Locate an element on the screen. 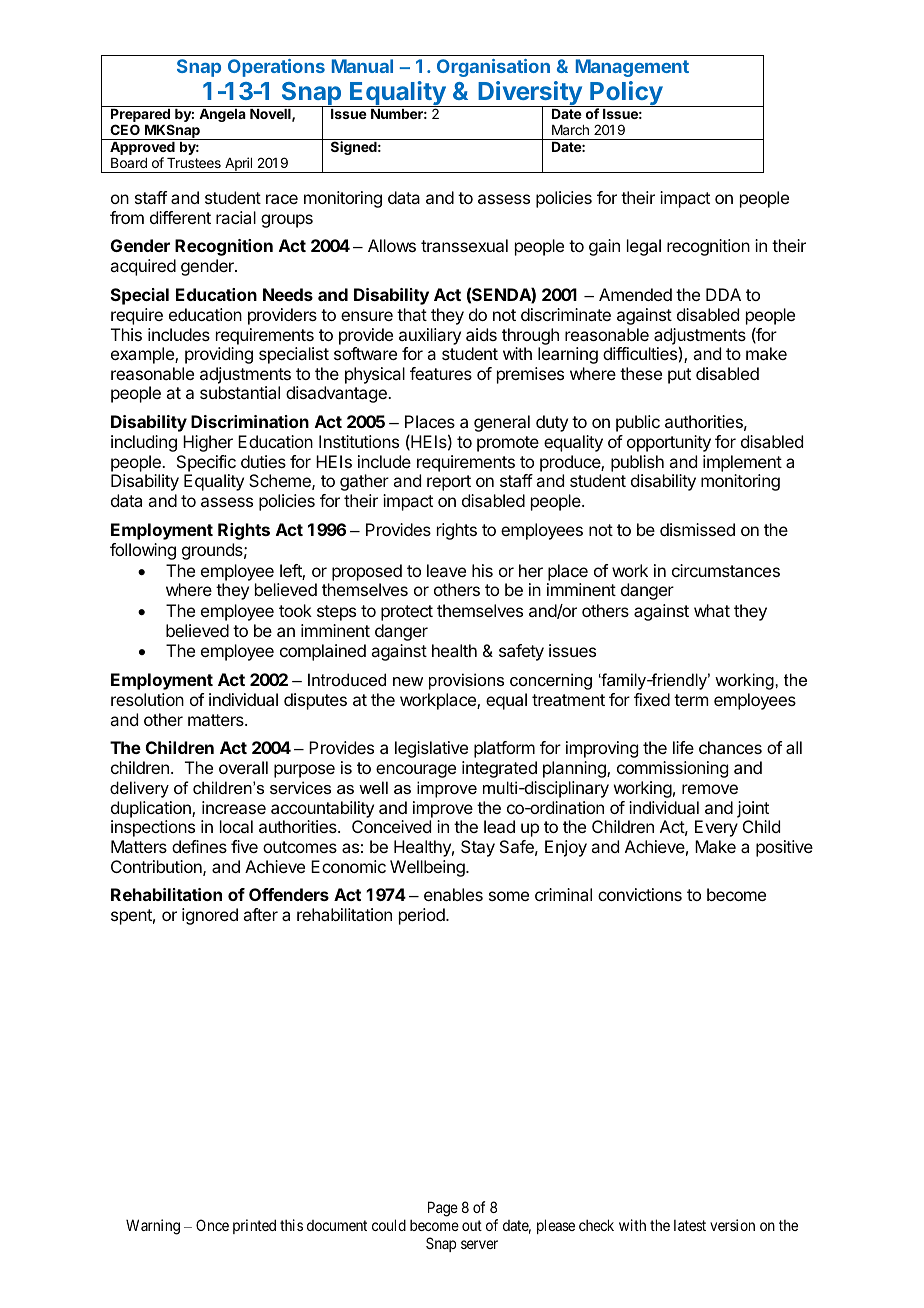 The width and height of the screenshot is (924, 1308). ignored is located at coordinates (210, 916).
